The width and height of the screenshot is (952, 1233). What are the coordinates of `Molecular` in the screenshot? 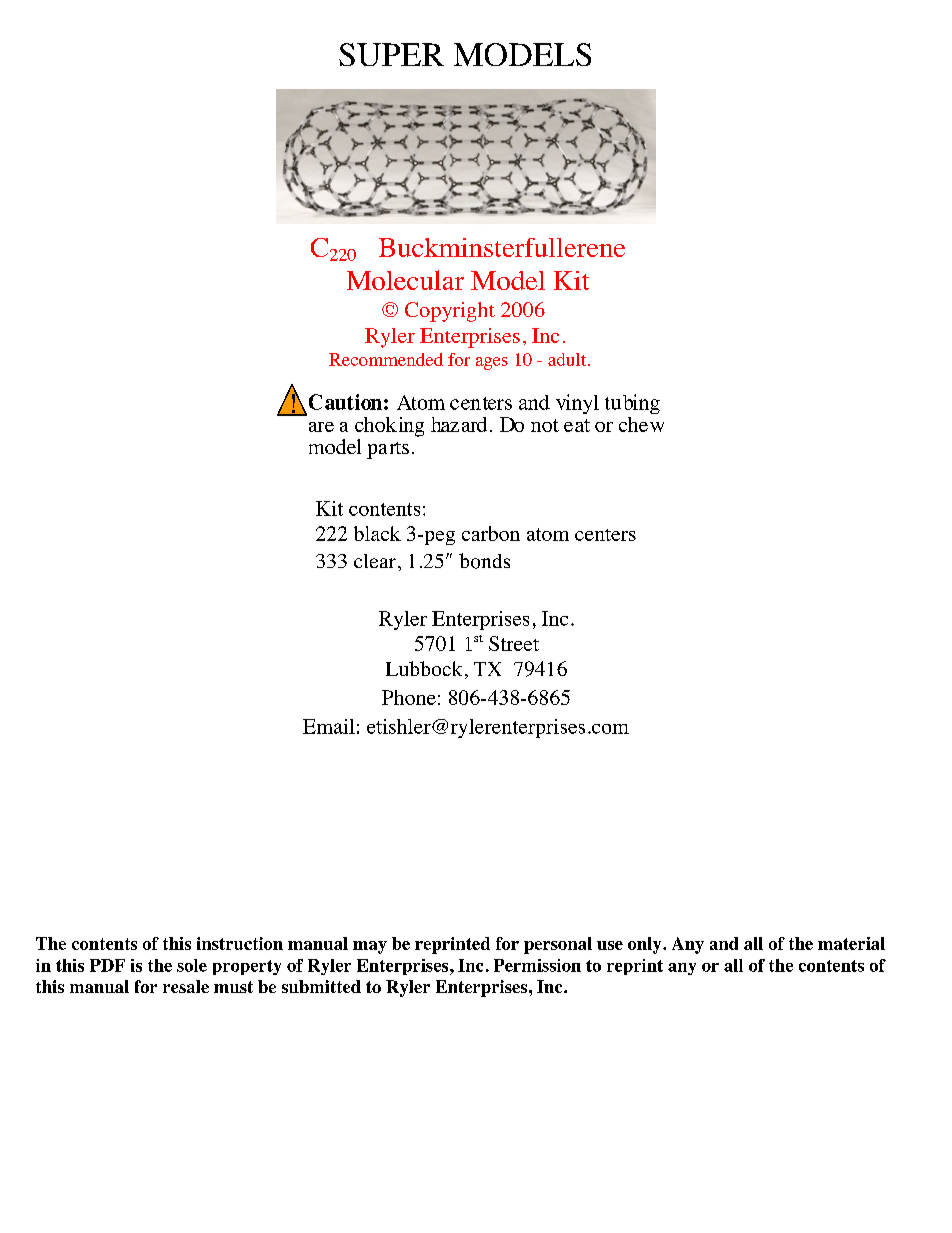 It's located at (405, 280).
